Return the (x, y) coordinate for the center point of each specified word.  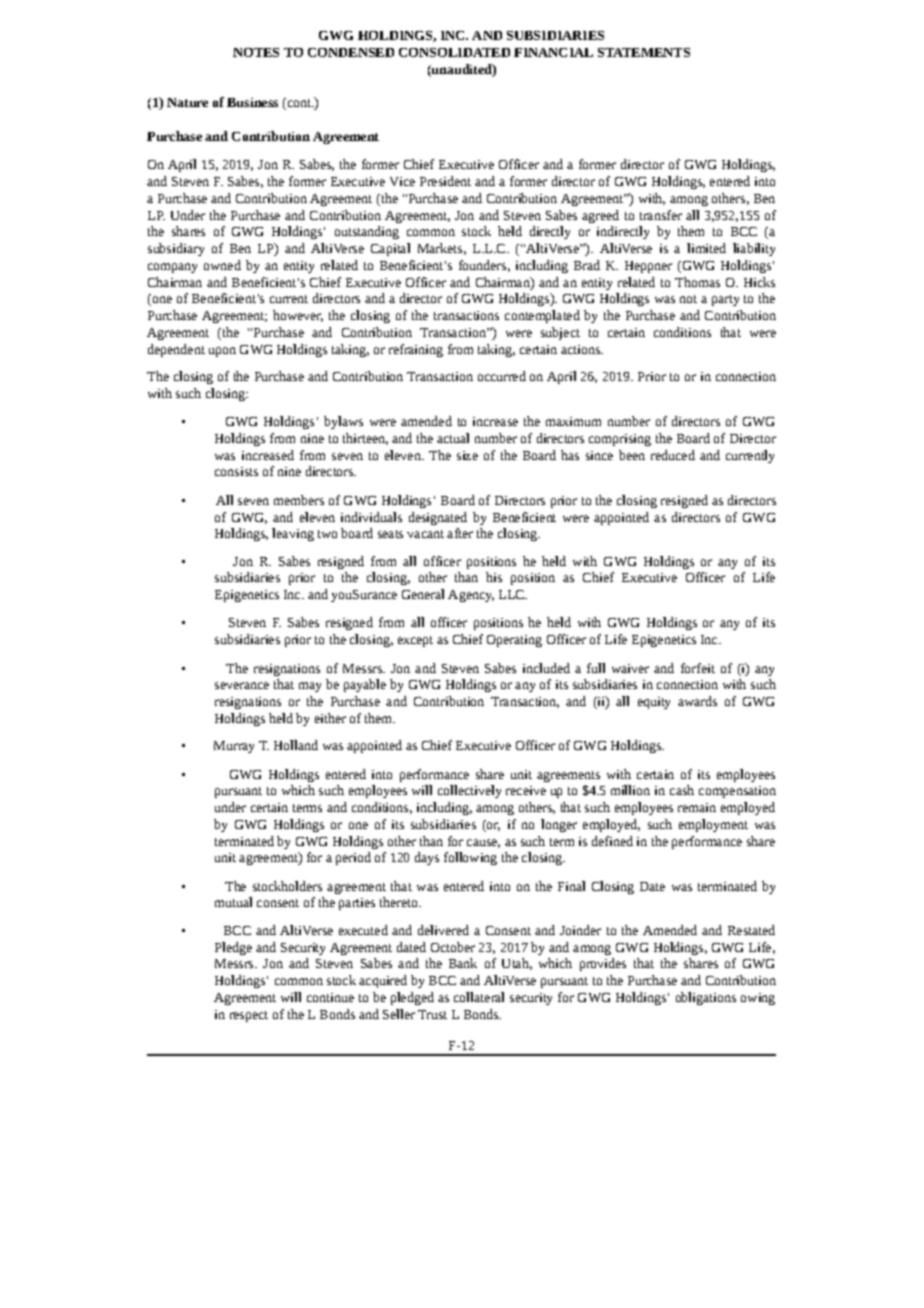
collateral (479, 997)
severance (242, 685)
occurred (502, 376)
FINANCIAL (553, 52)
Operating (514, 641)
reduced (673, 455)
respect (249, 1016)
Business (252, 102)
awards (697, 701)
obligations (706, 998)
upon (222, 352)
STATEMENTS (644, 52)
